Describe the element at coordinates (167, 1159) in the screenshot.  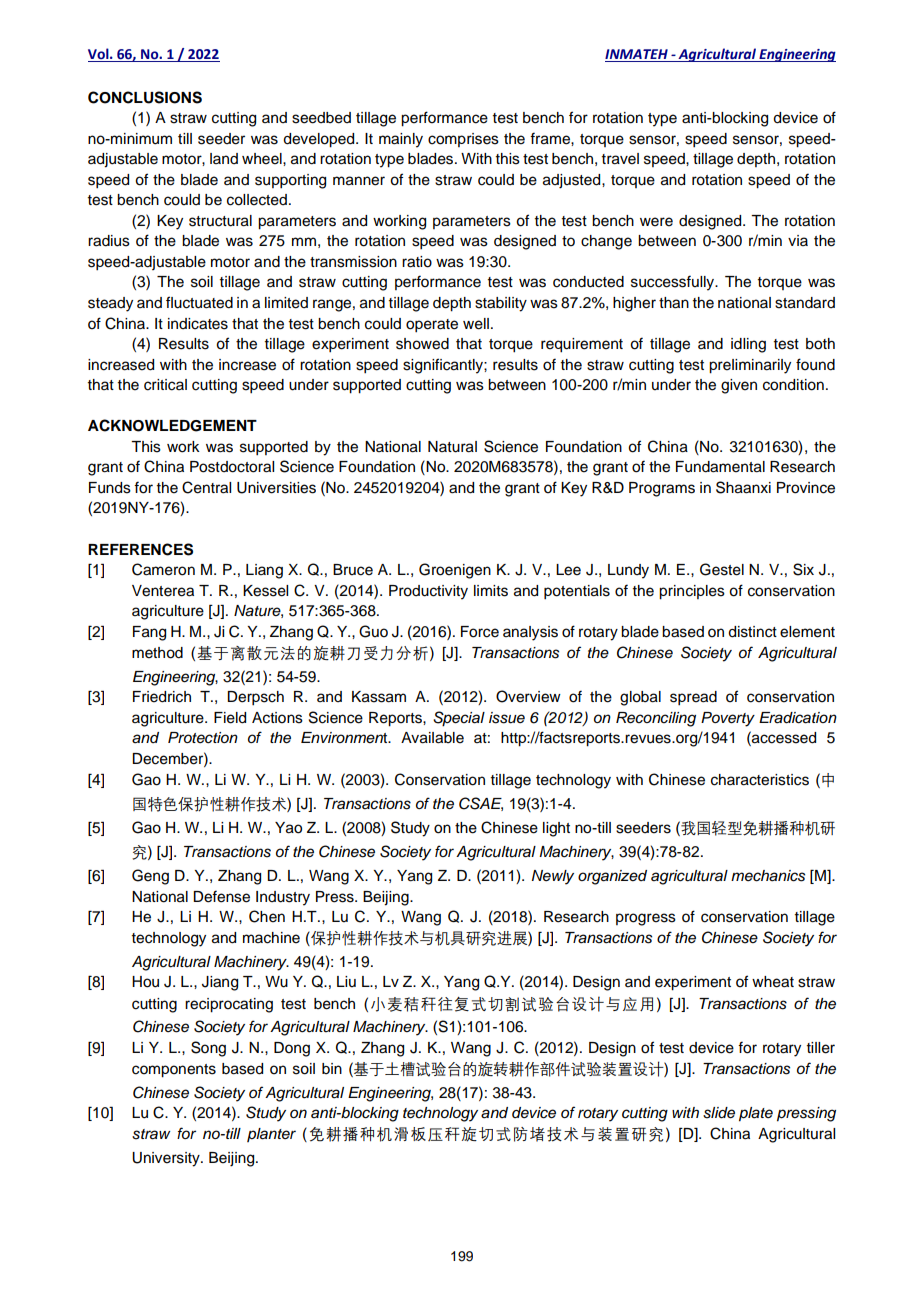
I see `University` at that location.
